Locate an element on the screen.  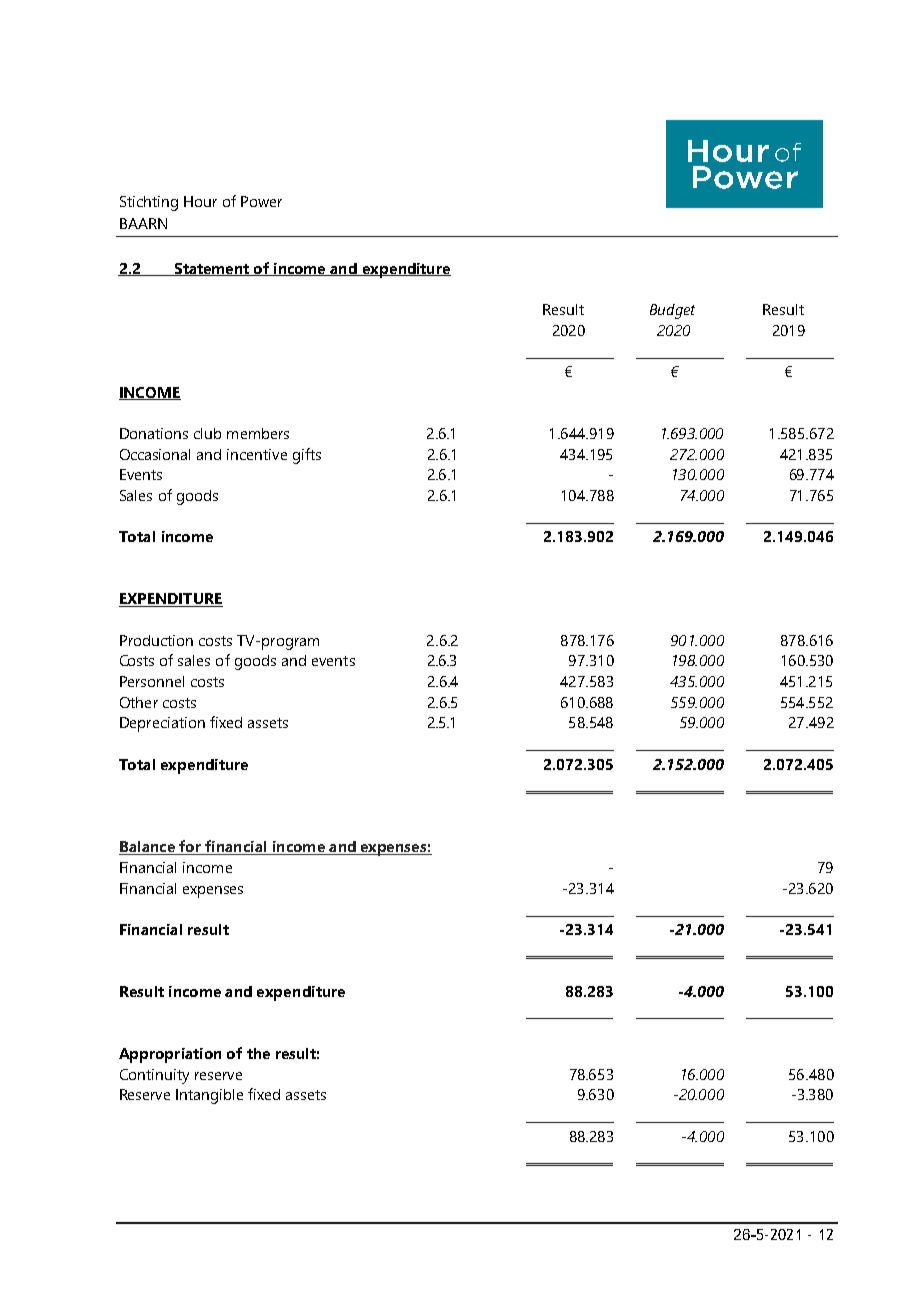
Continuity is located at coordinates (154, 1076).
